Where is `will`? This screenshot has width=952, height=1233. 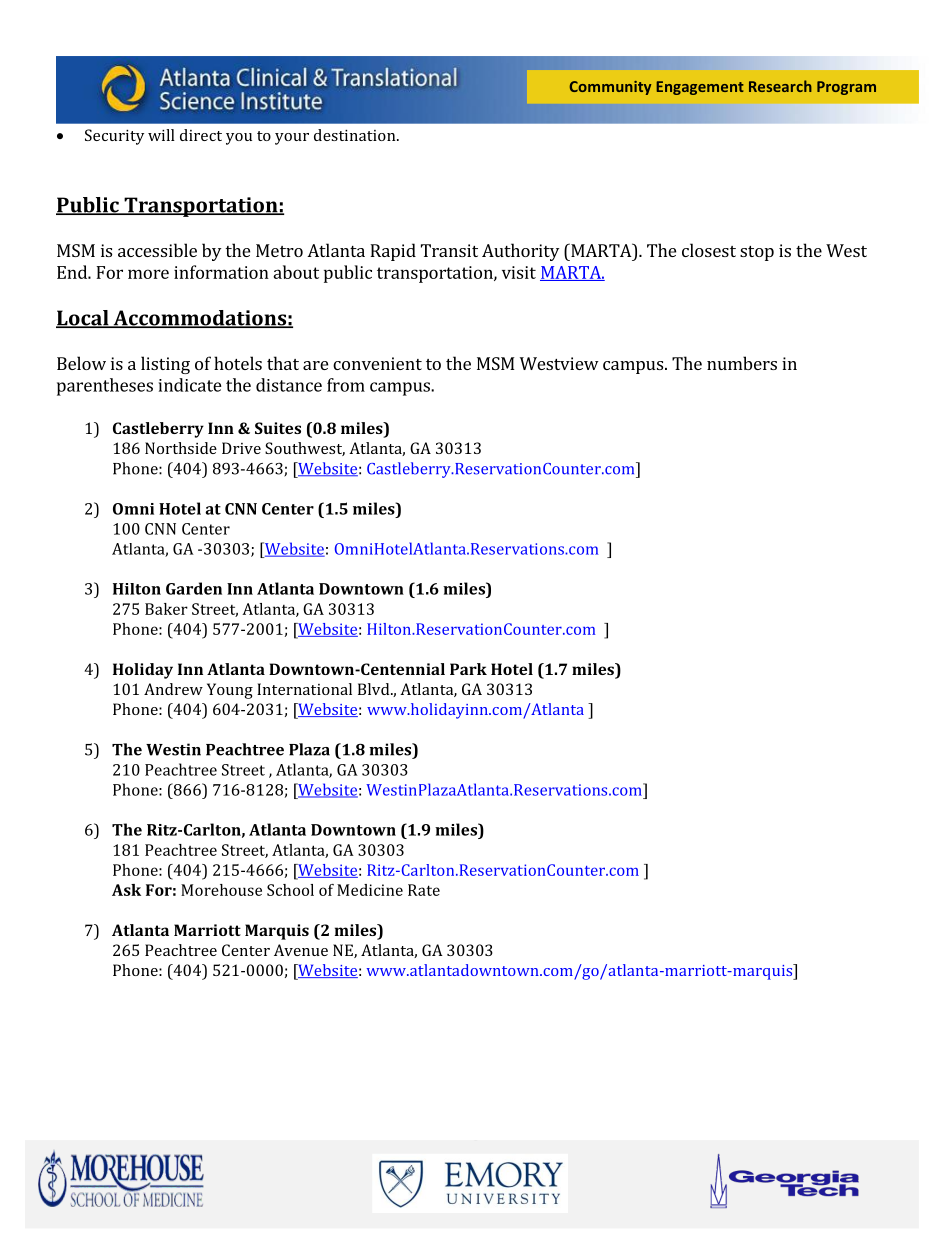 will is located at coordinates (161, 135).
